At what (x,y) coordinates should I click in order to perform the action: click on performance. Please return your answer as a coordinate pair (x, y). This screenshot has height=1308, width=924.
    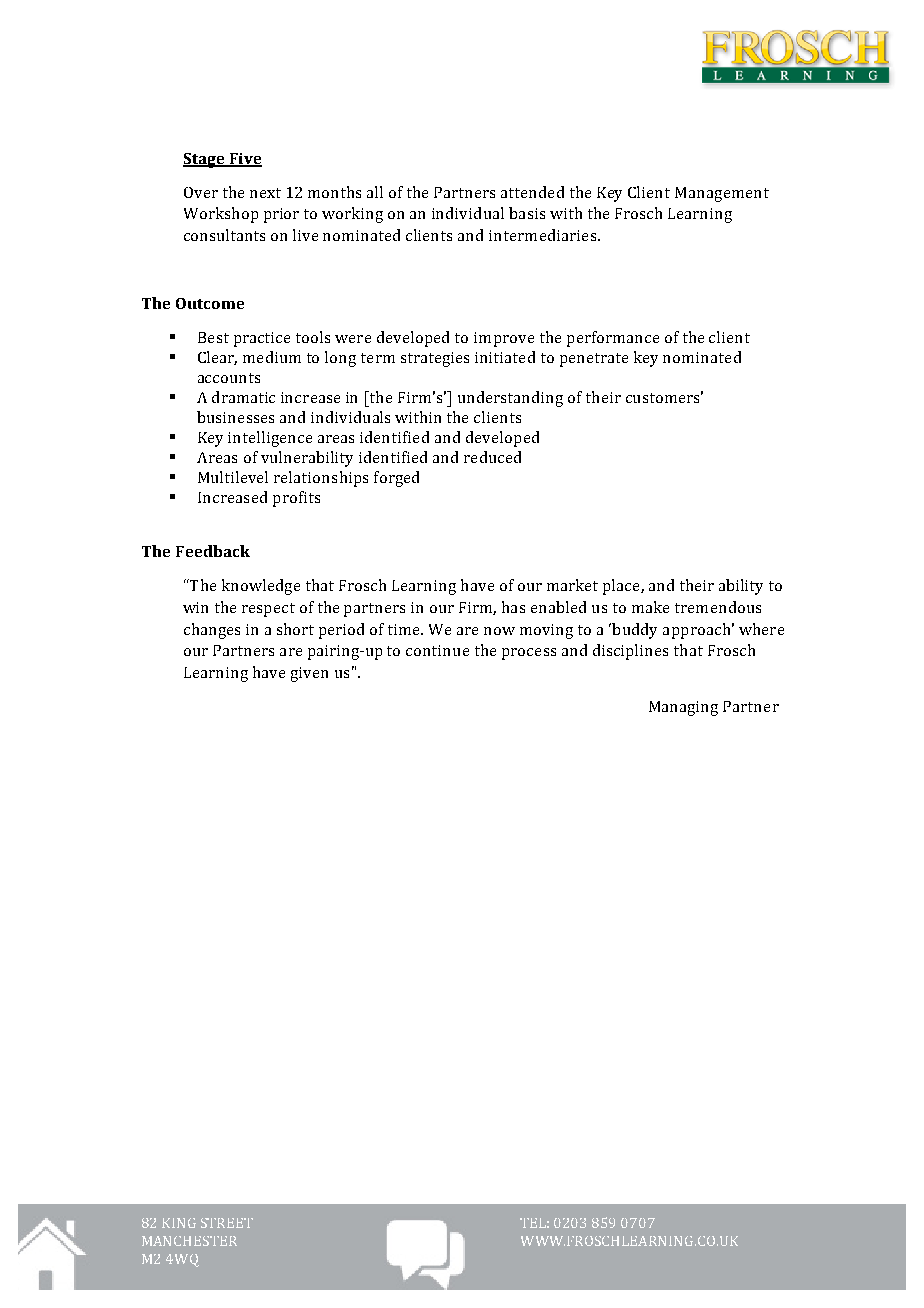
    Looking at the image, I should click on (613, 339).
